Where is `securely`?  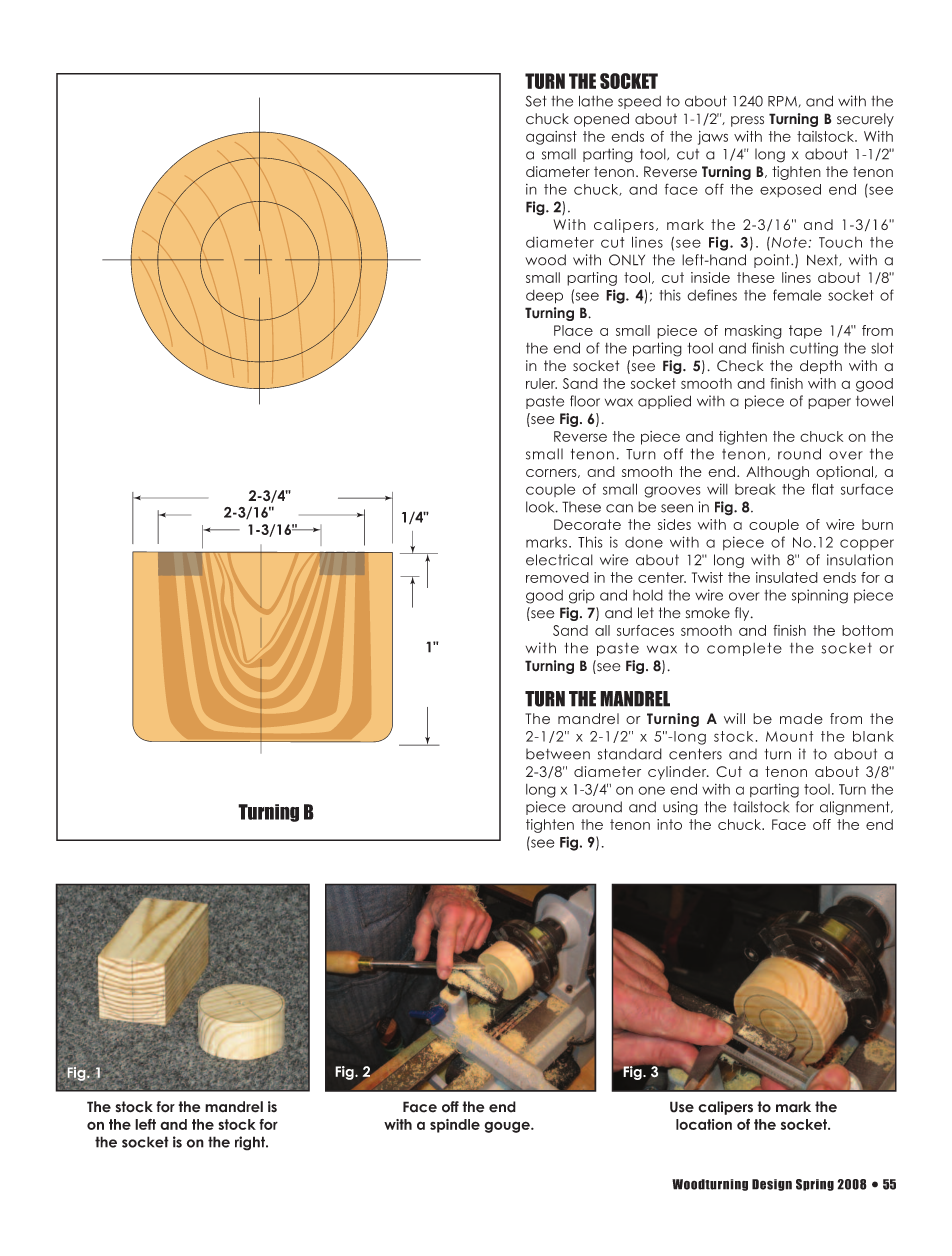
securely is located at coordinates (865, 120).
